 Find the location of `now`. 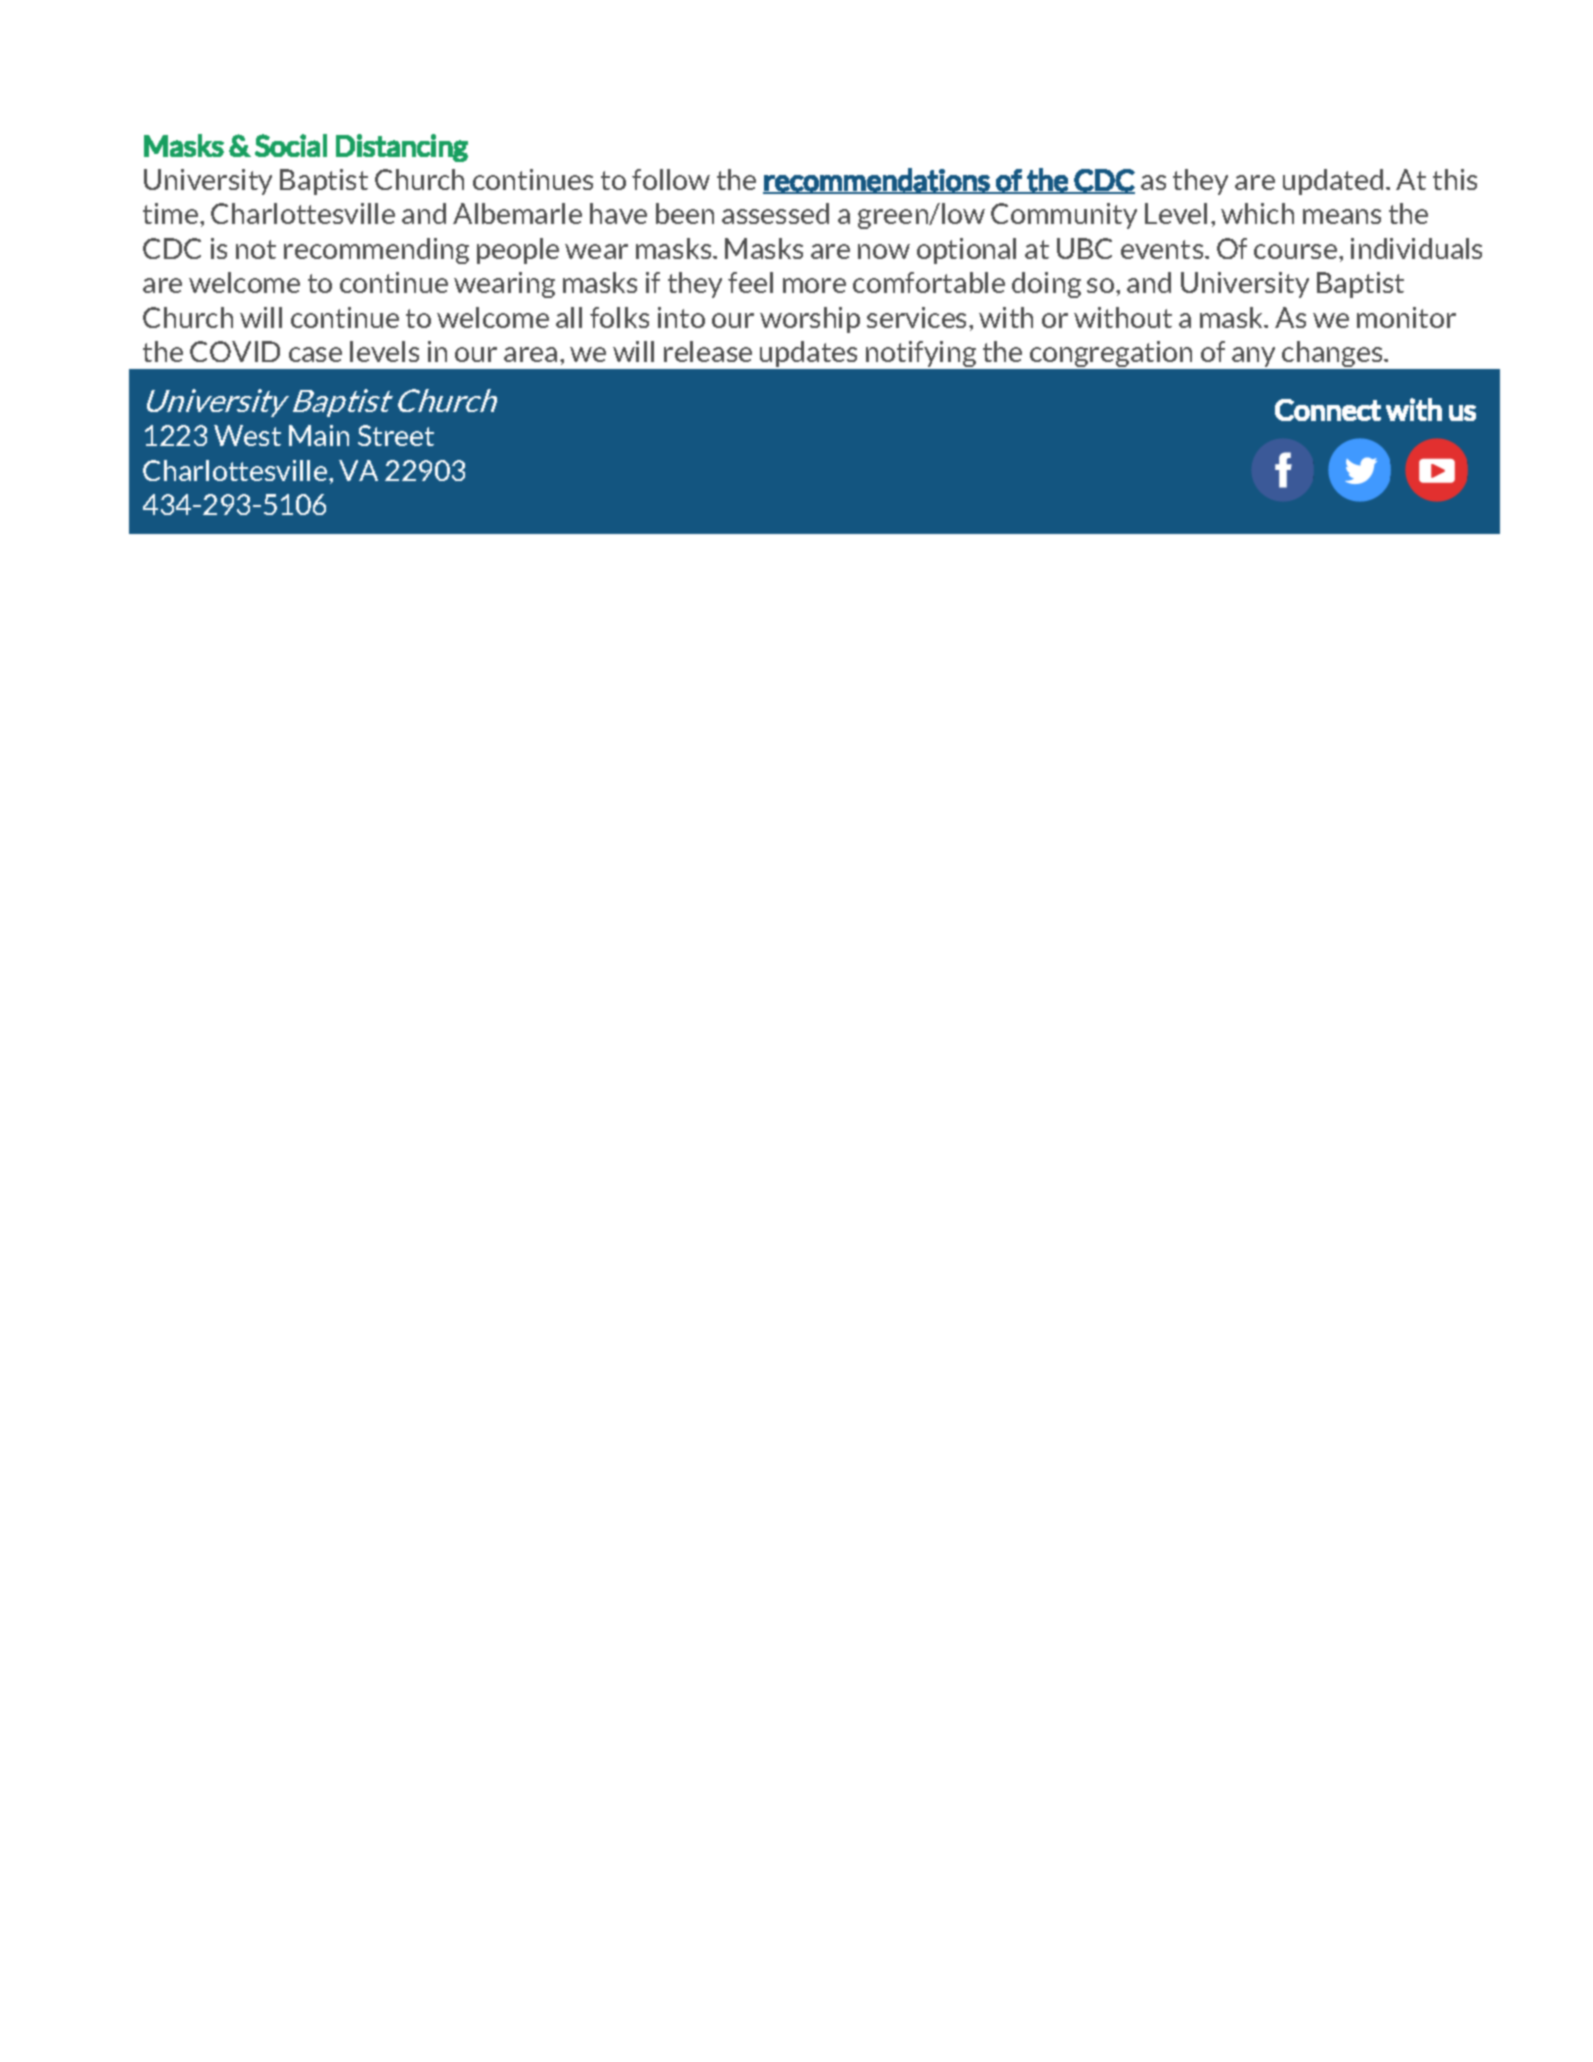

now is located at coordinates (884, 251).
